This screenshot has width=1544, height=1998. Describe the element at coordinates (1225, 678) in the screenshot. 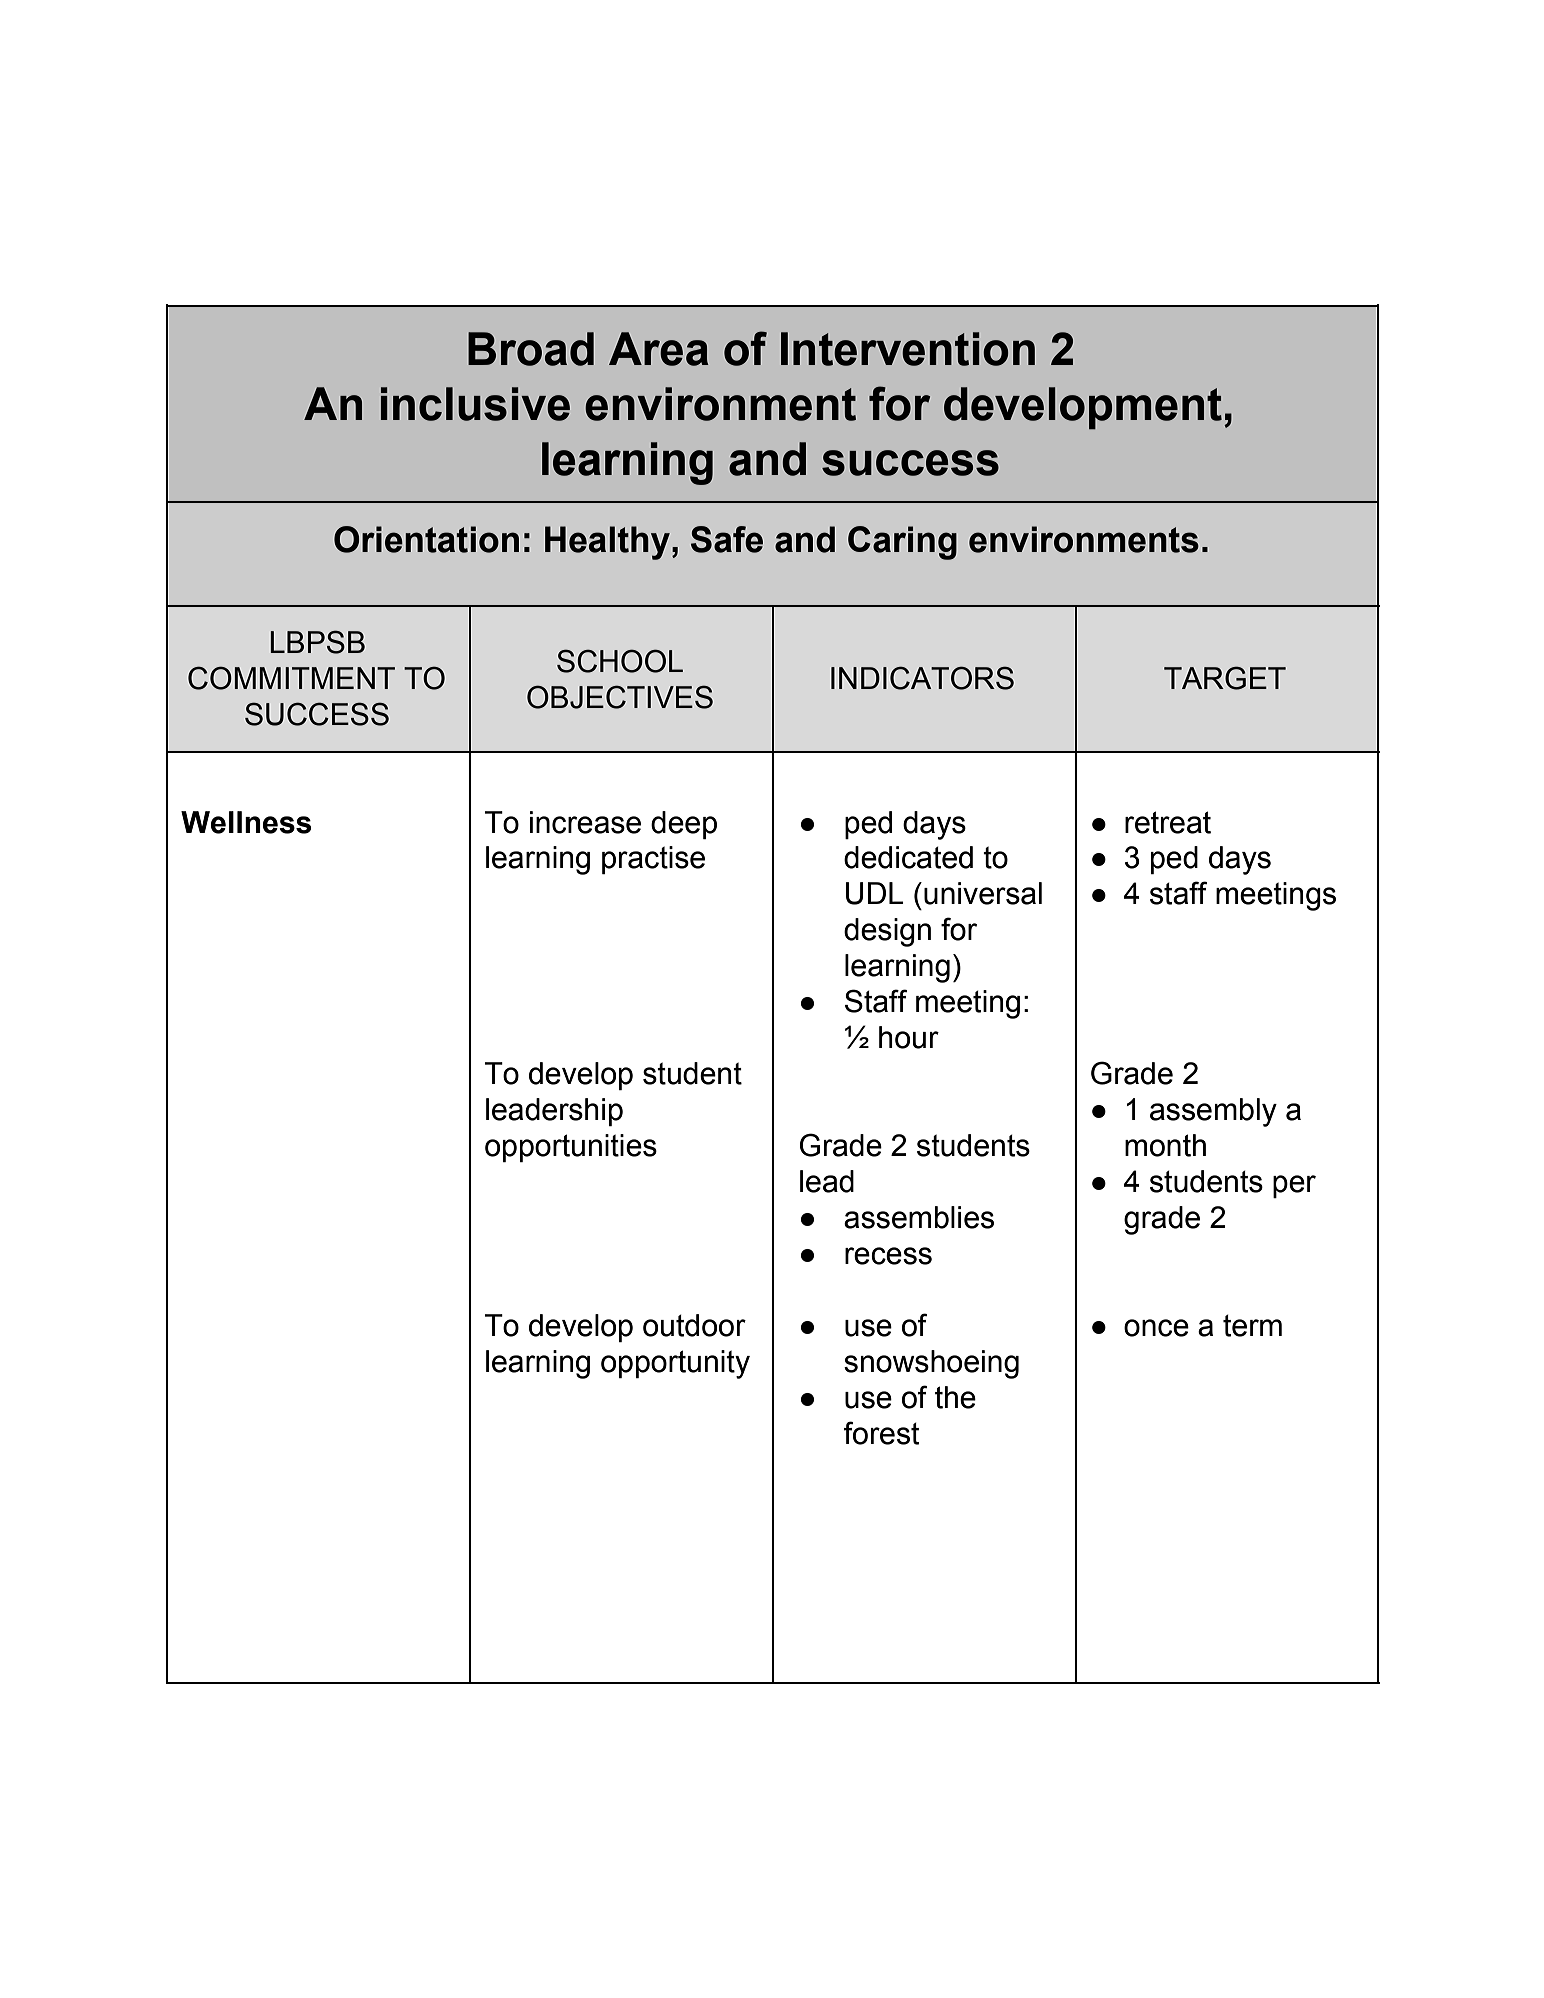

I see `TARGET` at that location.
